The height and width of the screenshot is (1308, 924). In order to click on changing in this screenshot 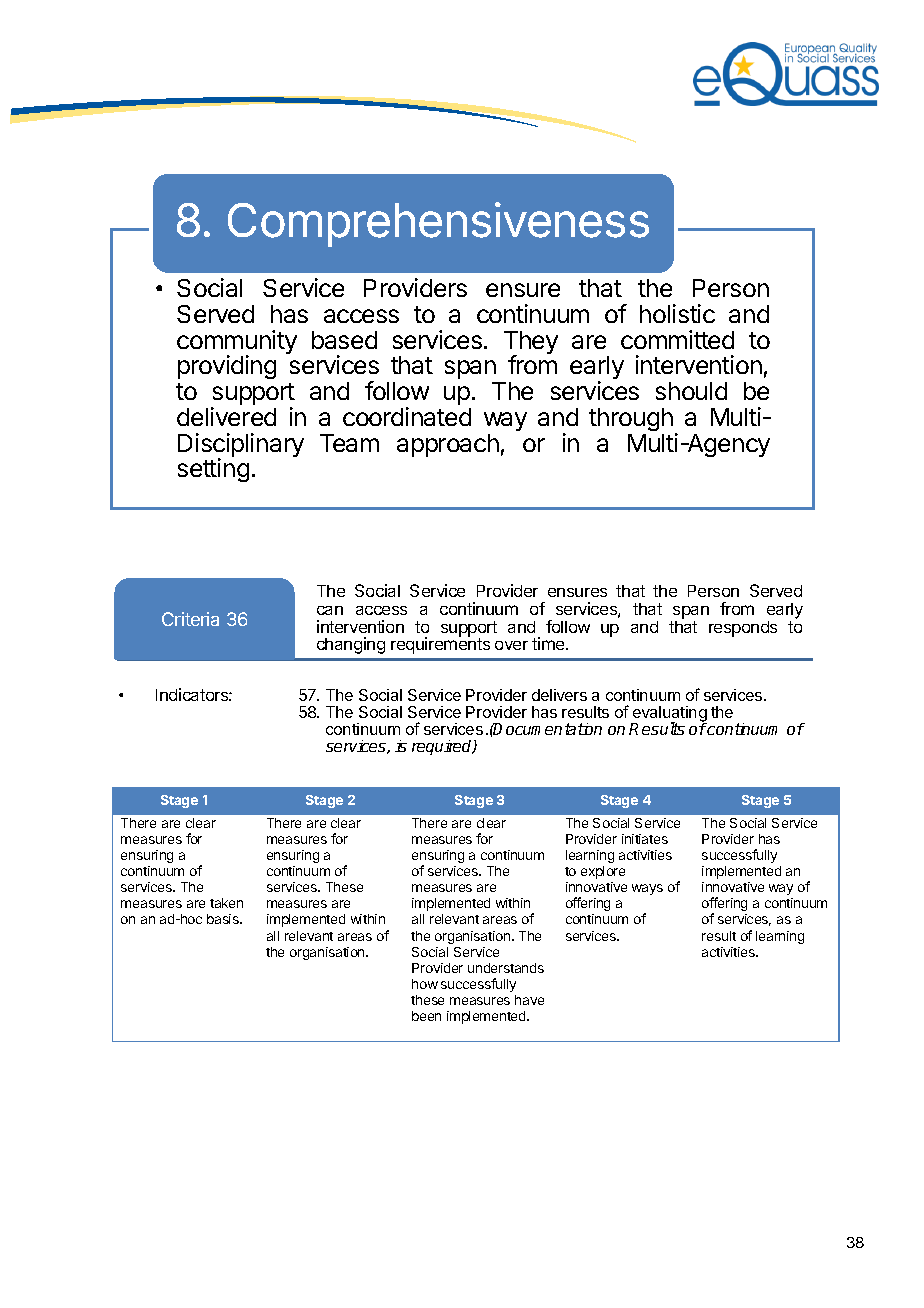, I will do `click(351, 645)`.
